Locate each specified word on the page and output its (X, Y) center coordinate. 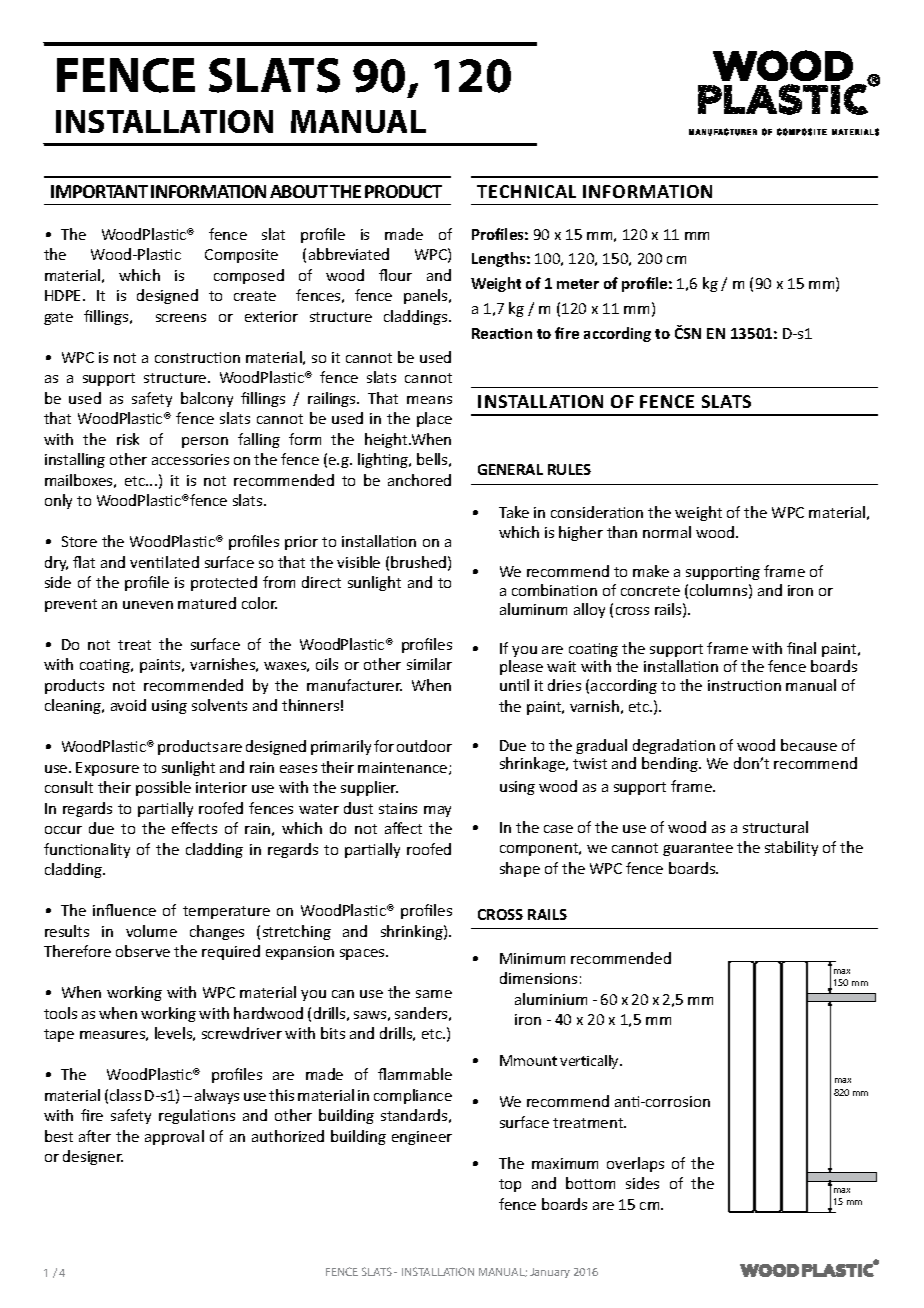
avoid (128, 705)
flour (395, 275)
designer (93, 1157)
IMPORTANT (99, 191)
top (510, 1185)
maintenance (404, 768)
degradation (674, 746)
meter (578, 284)
